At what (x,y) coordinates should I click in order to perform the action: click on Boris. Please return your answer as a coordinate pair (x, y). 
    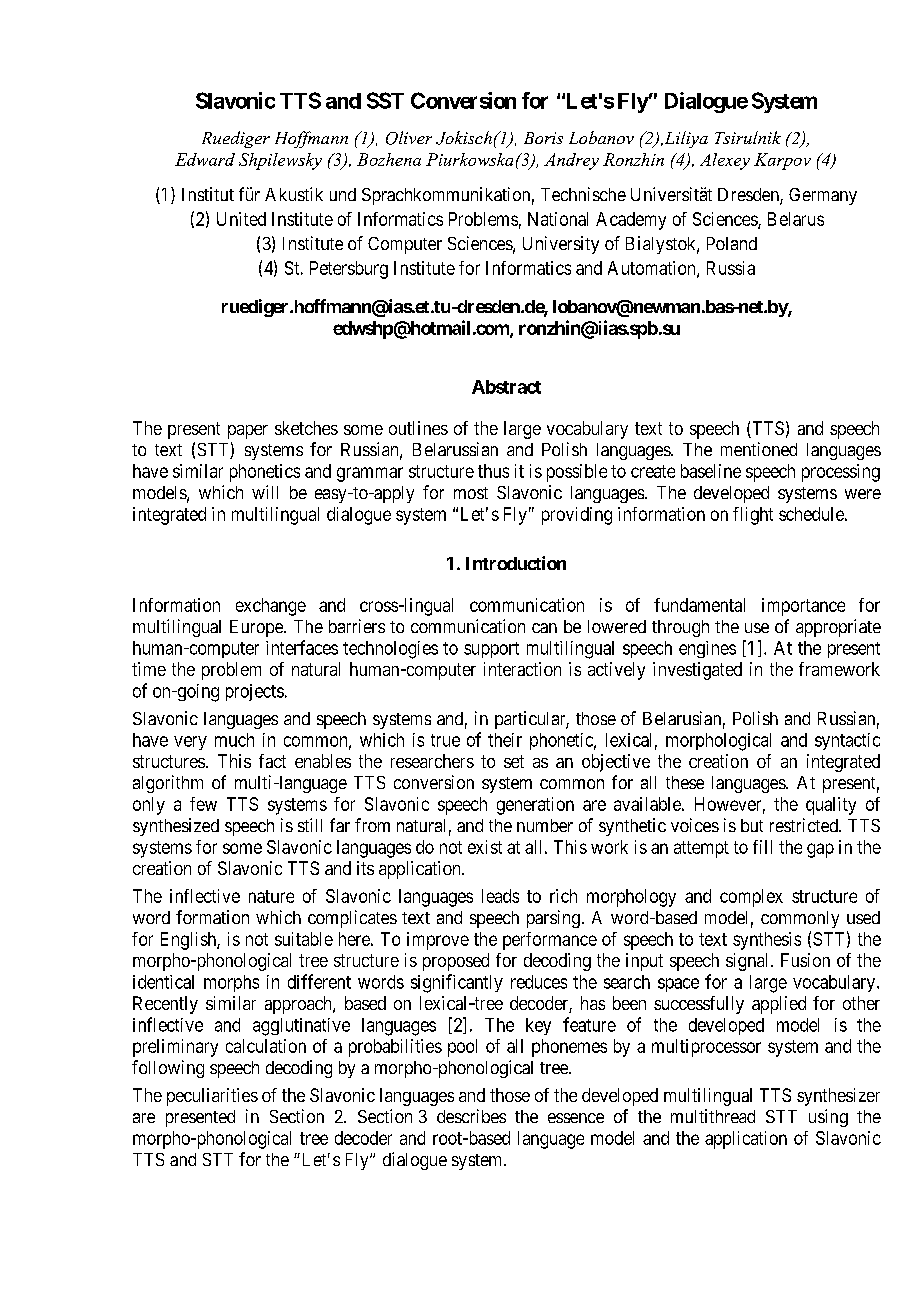
    Looking at the image, I should click on (543, 138).
